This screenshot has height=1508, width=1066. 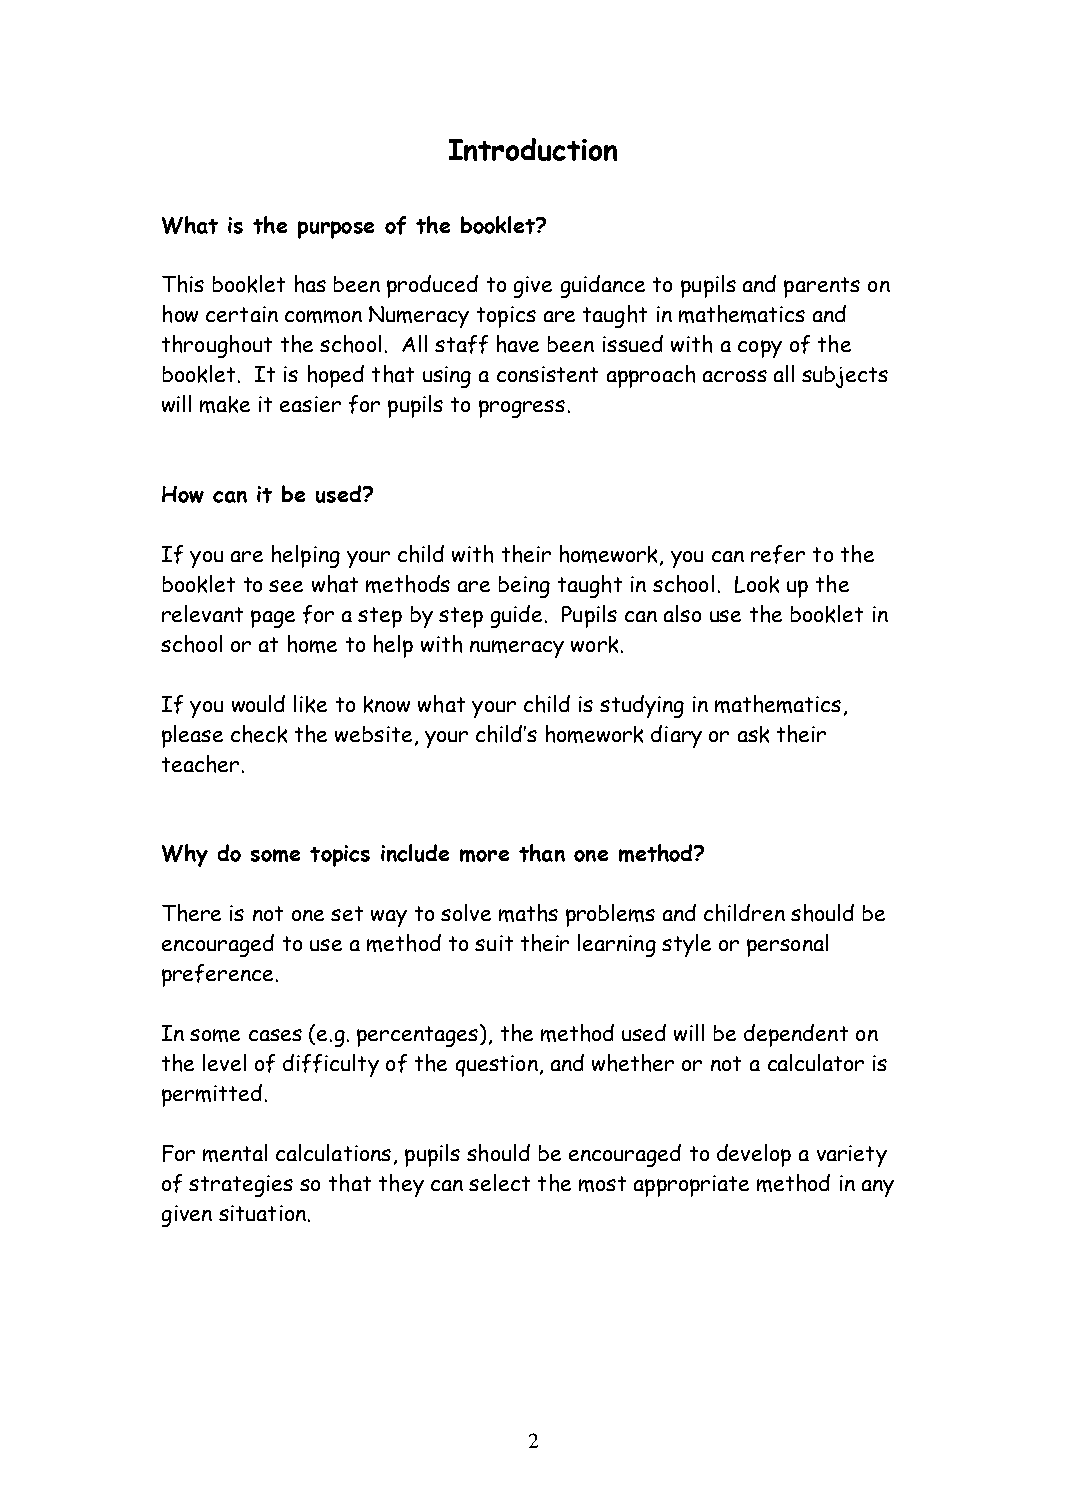 I want to click on guide, so click(x=516, y=616).
